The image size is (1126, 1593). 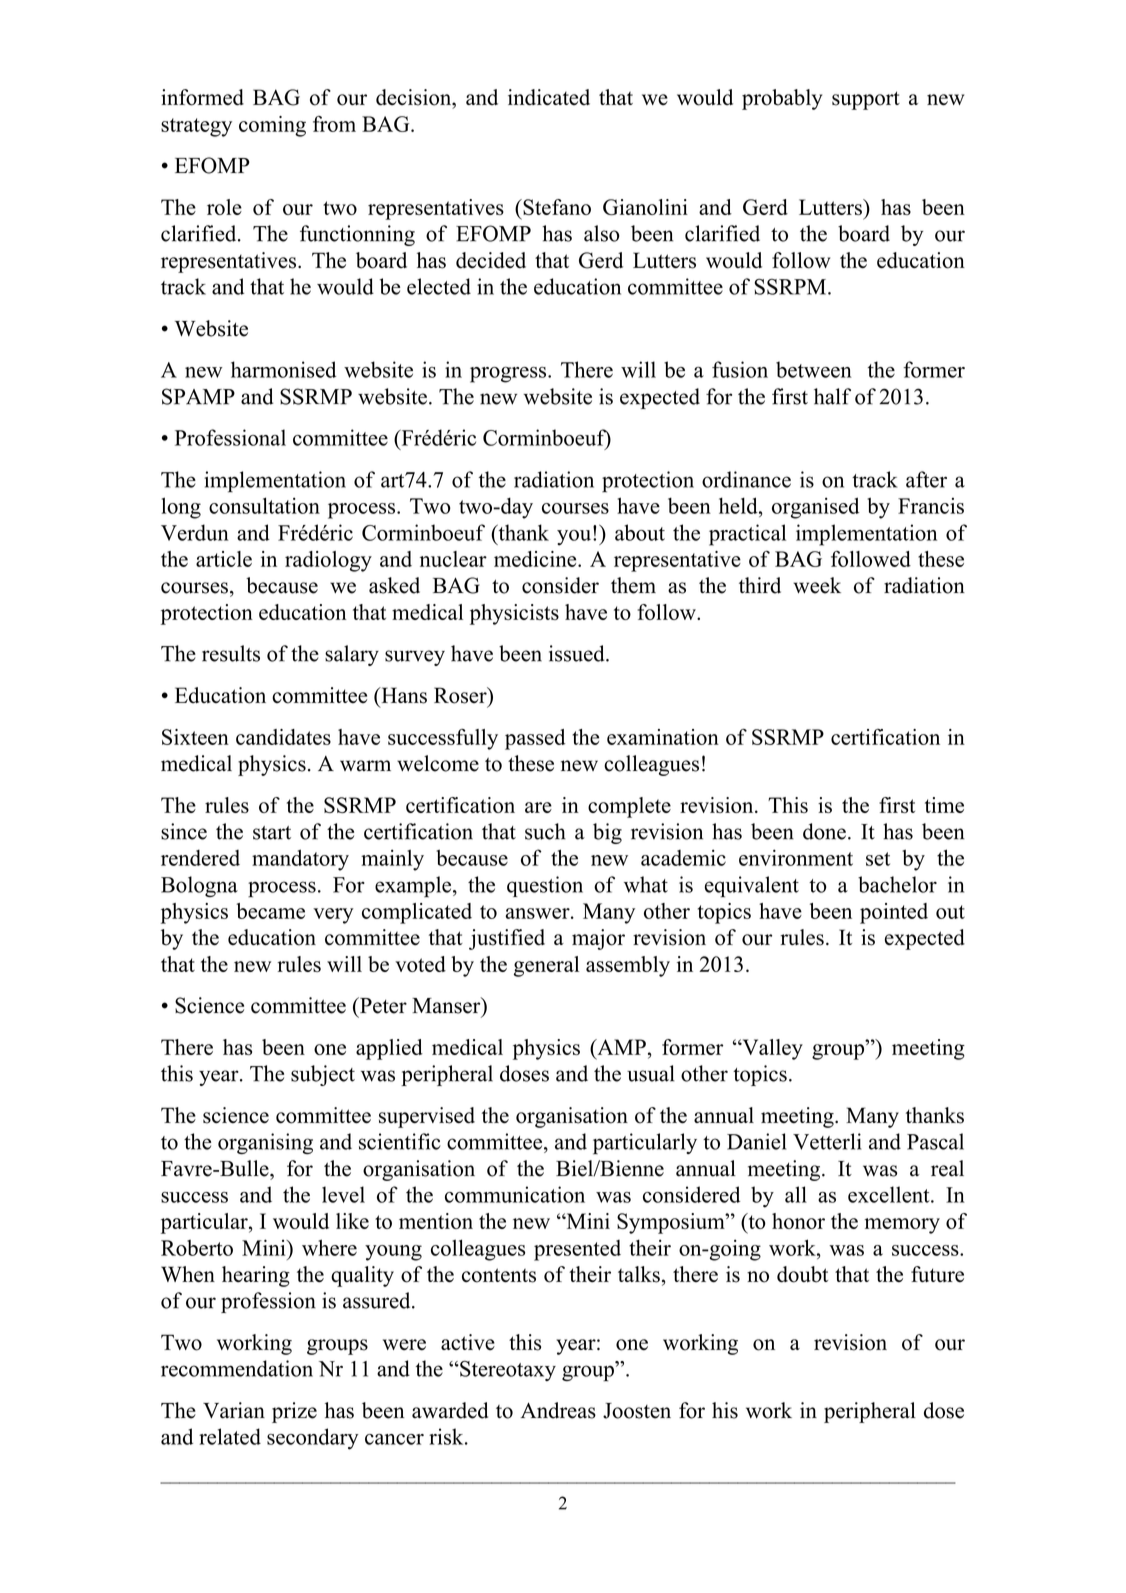 I want to click on medicine, so click(x=536, y=559).
